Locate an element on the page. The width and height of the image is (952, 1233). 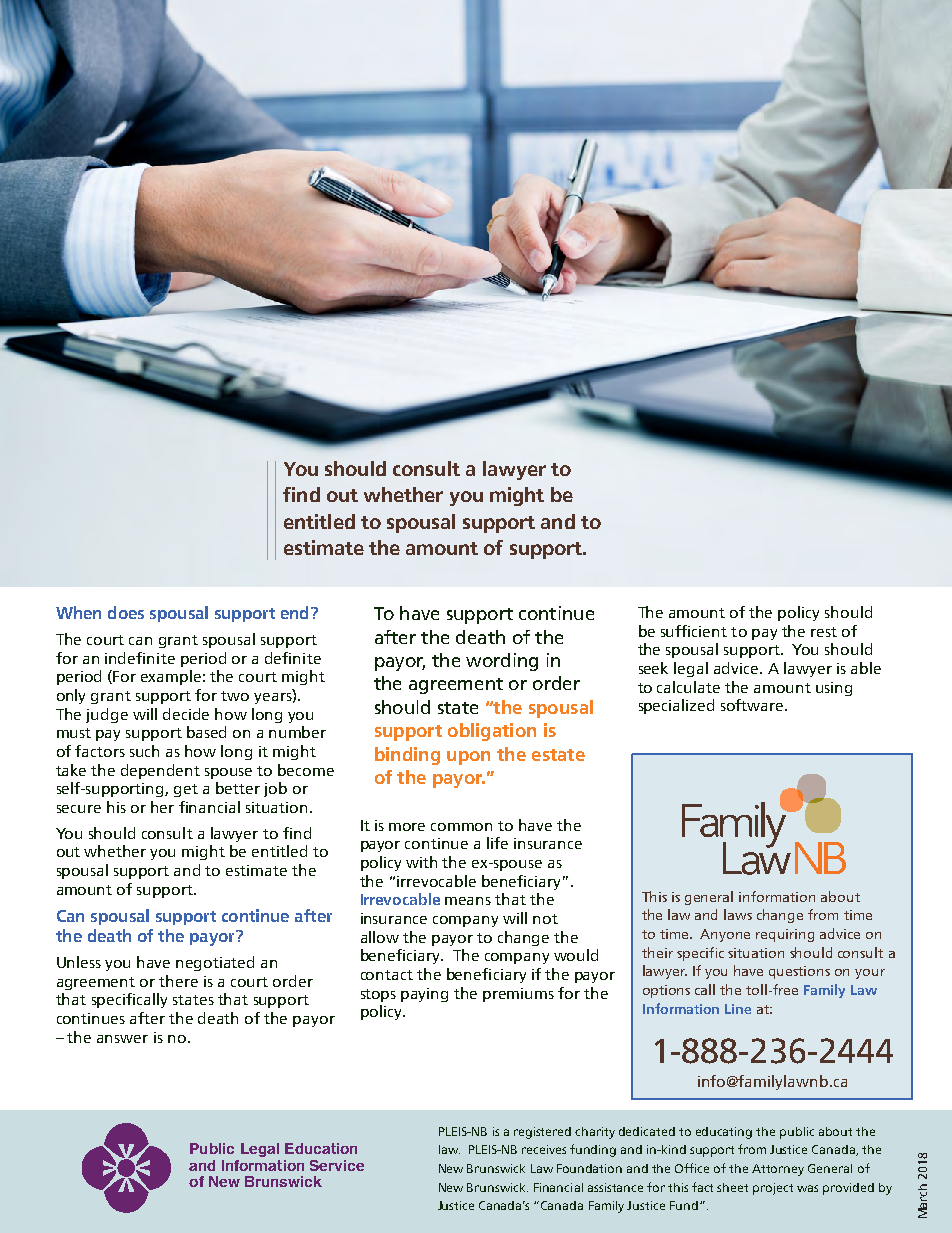
rest is located at coordinates (824, 632).
